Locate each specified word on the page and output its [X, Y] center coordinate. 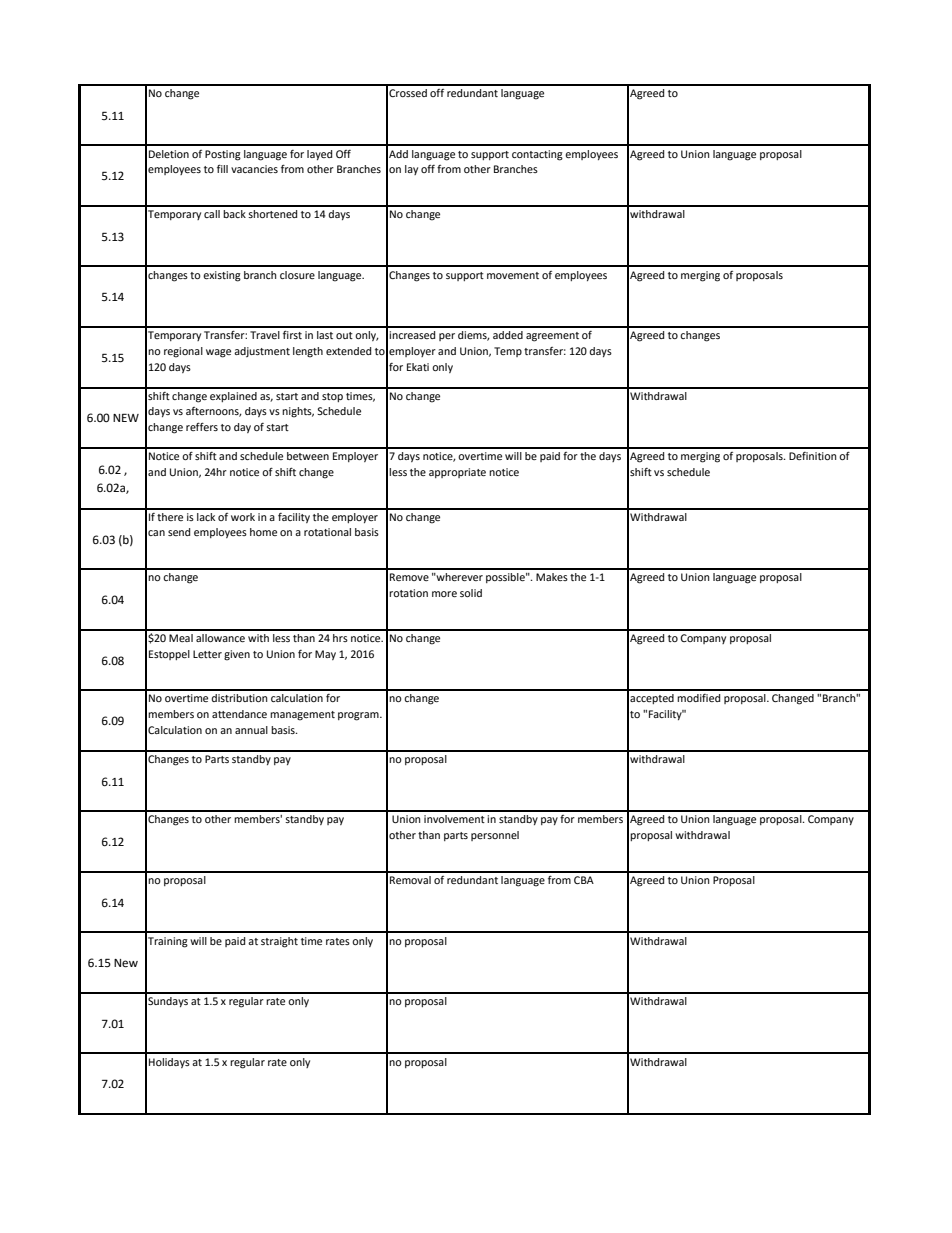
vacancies [254, 169]
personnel [495, 836]
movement [513, 275]
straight [279, 942]
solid [471, 593]
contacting [537, 155]
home [263, 532]
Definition [813, 456]
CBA [584, 880]
